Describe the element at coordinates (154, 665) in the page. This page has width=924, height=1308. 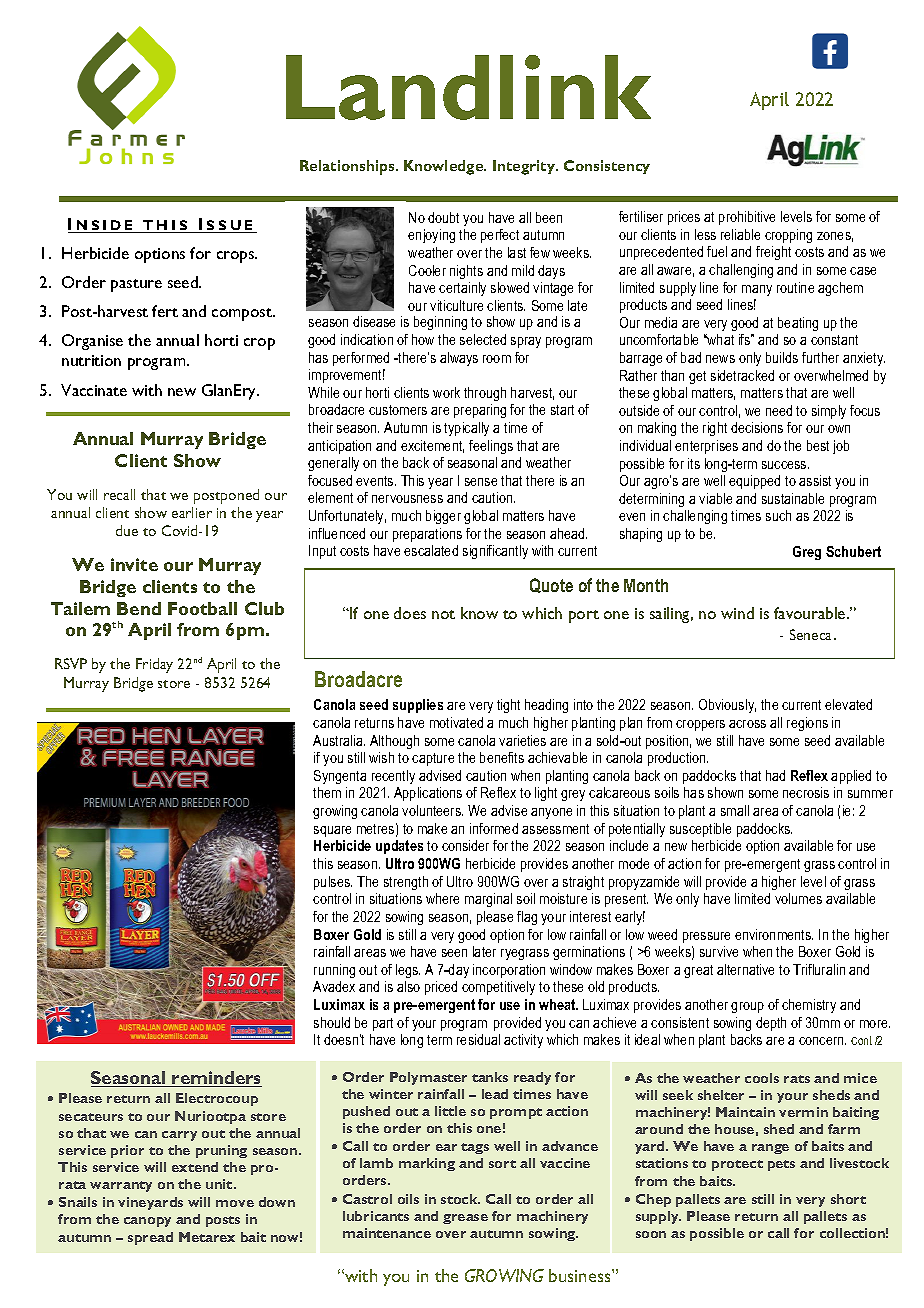
I see `Friday` at that location.
